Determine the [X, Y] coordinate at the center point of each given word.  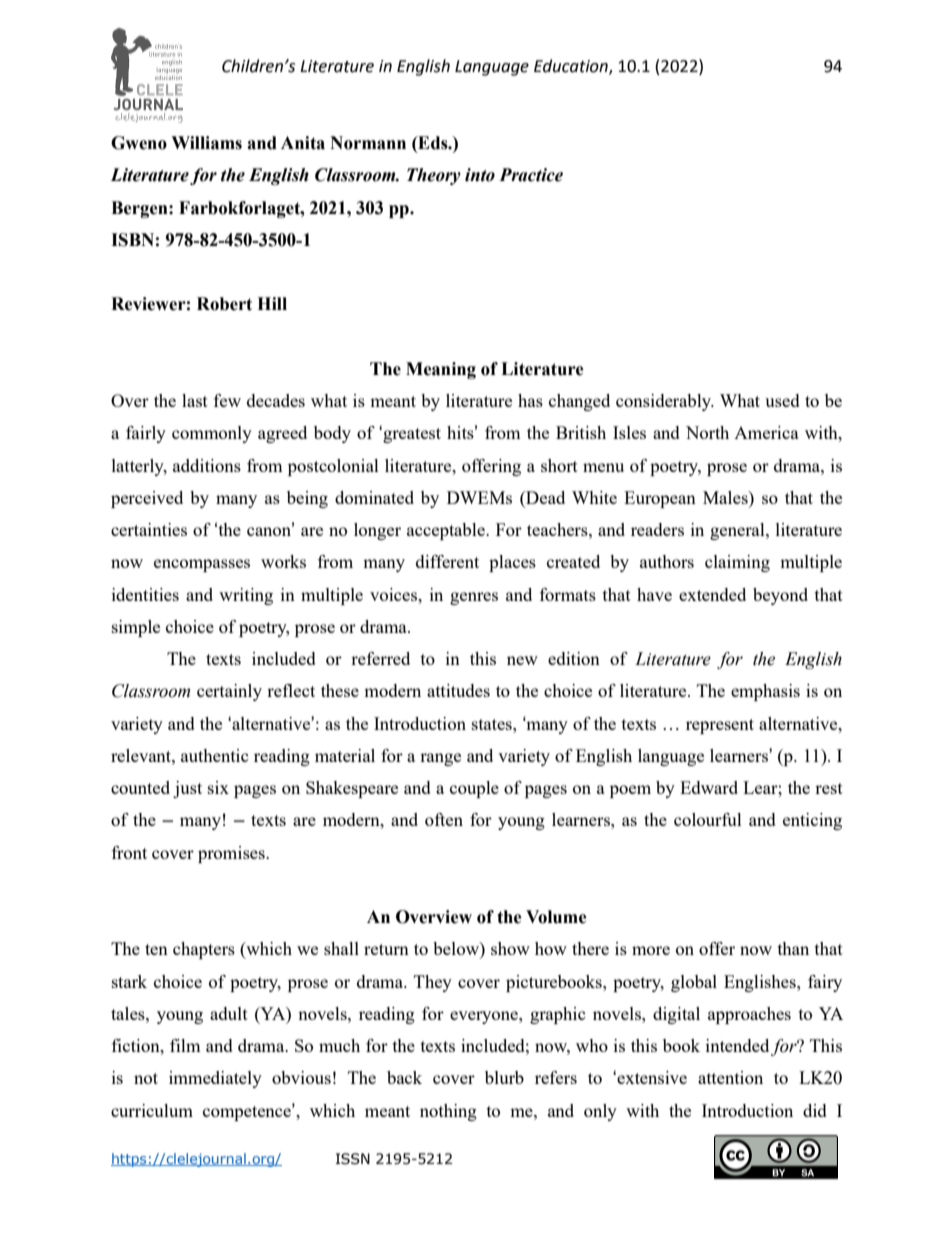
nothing [448, 1112]
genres [474, 598]
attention [730, 1077]
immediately [215, 1079]
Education [572, 67]
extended [712, 594]
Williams [206, 143]
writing [246, 596]
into [480, 175]
